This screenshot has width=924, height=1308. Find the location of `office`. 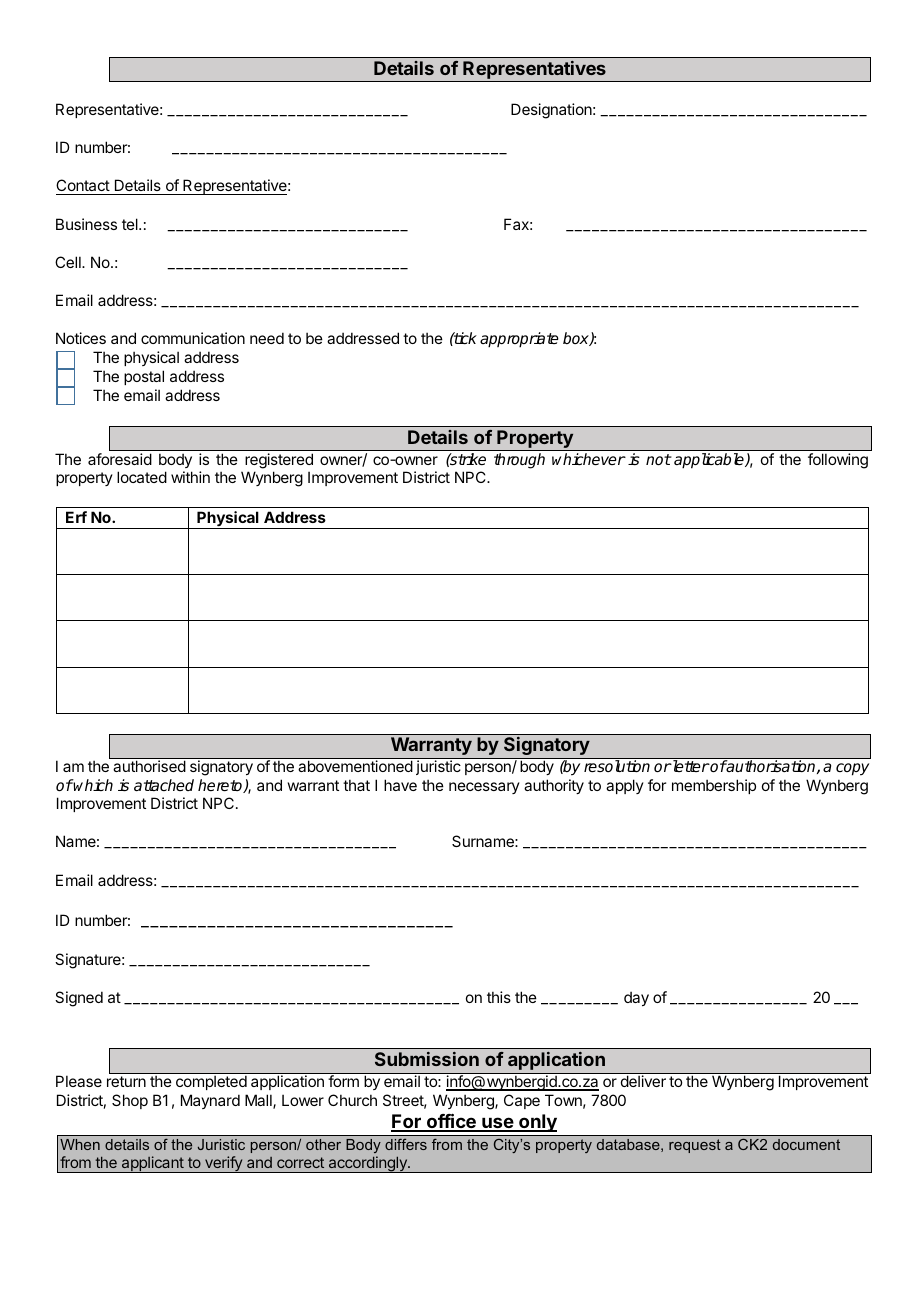

office is located at coordinates (451, 1122).
